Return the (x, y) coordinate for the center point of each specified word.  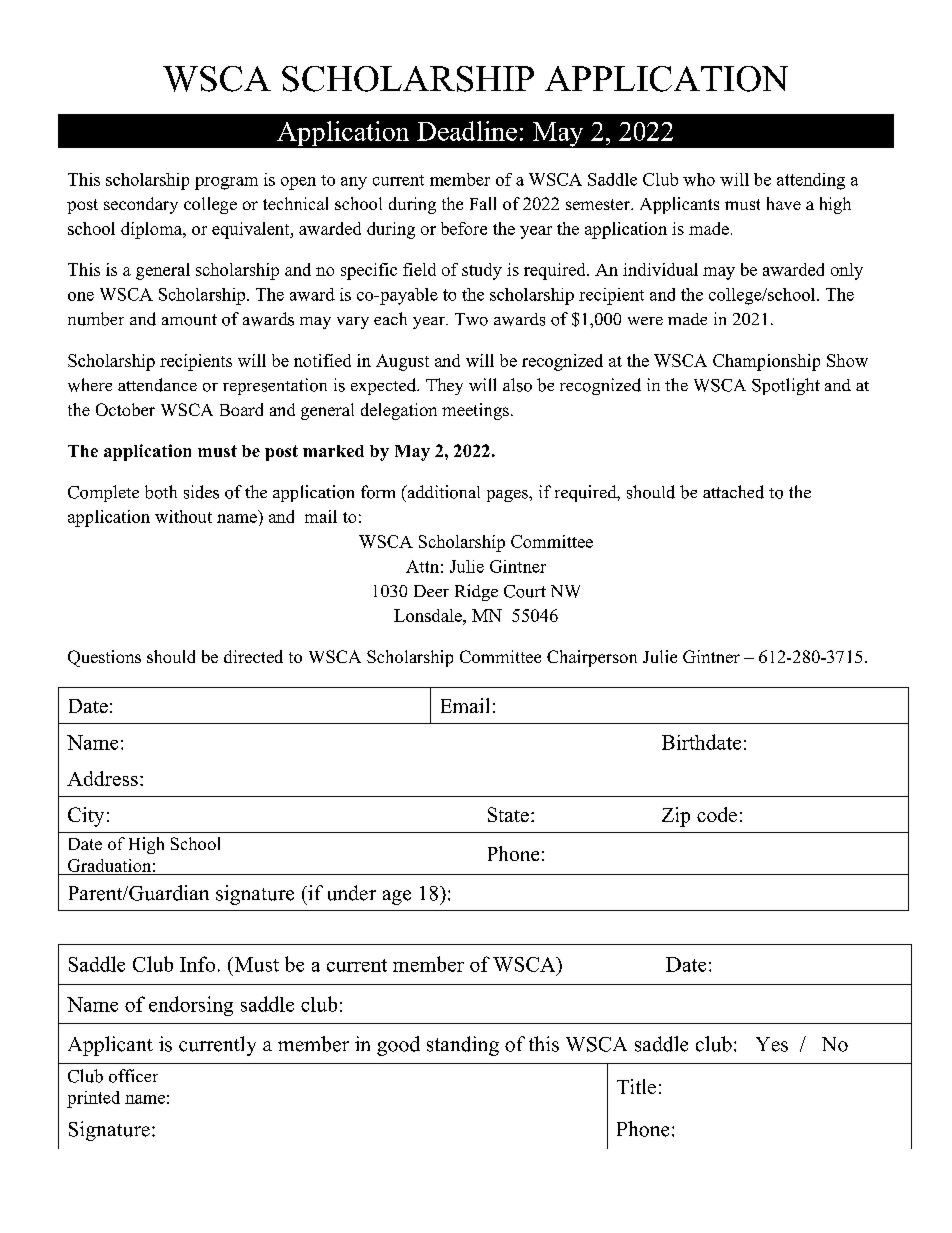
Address (102, 778)
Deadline (467, 131)
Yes (772, 1044)
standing (463, 1046)
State (508, 814)
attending (811, 181)
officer (133, 1076)
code (717, 814)
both (161, 492)
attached (733, 492)
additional (442, 492)
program (226, 183)
